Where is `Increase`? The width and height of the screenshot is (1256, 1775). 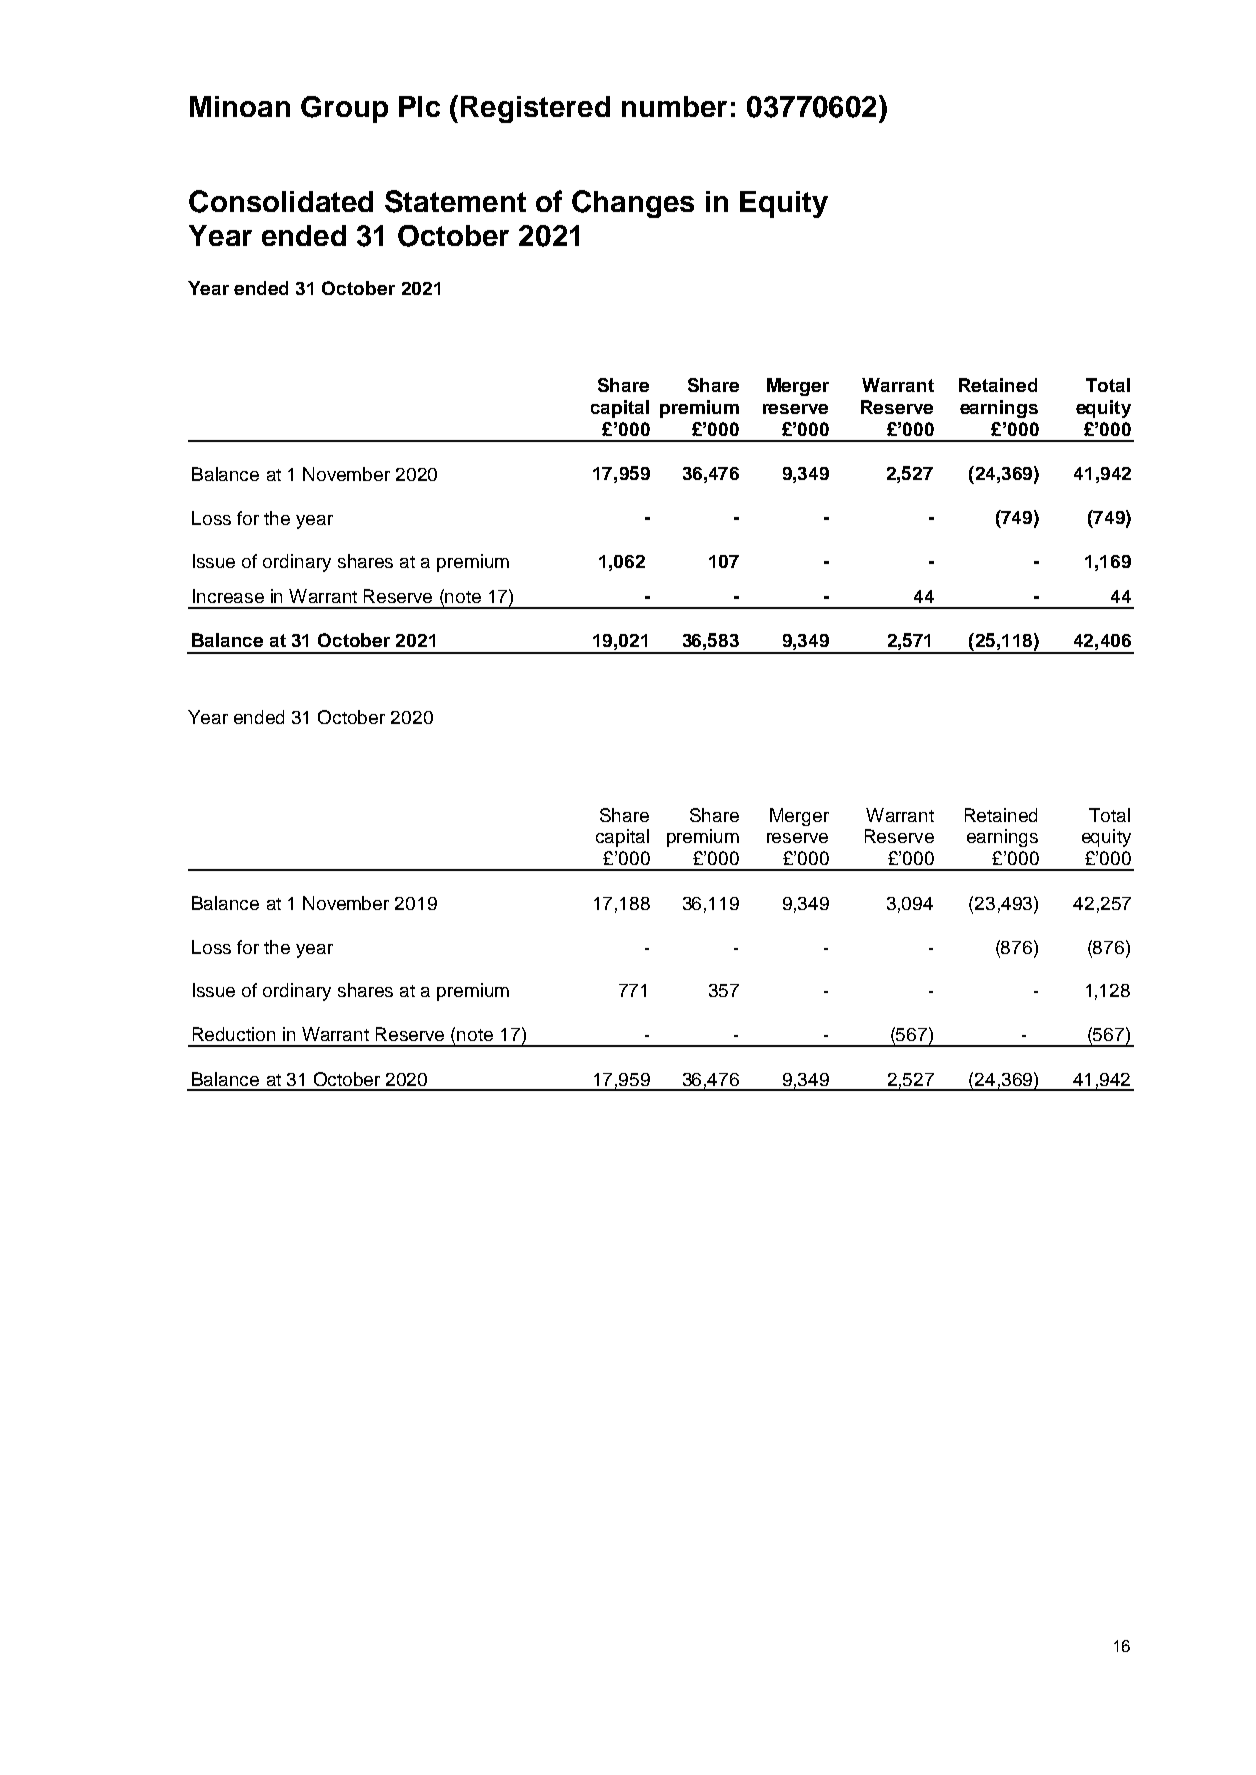
Increase is located at coordinates (228, 596).
